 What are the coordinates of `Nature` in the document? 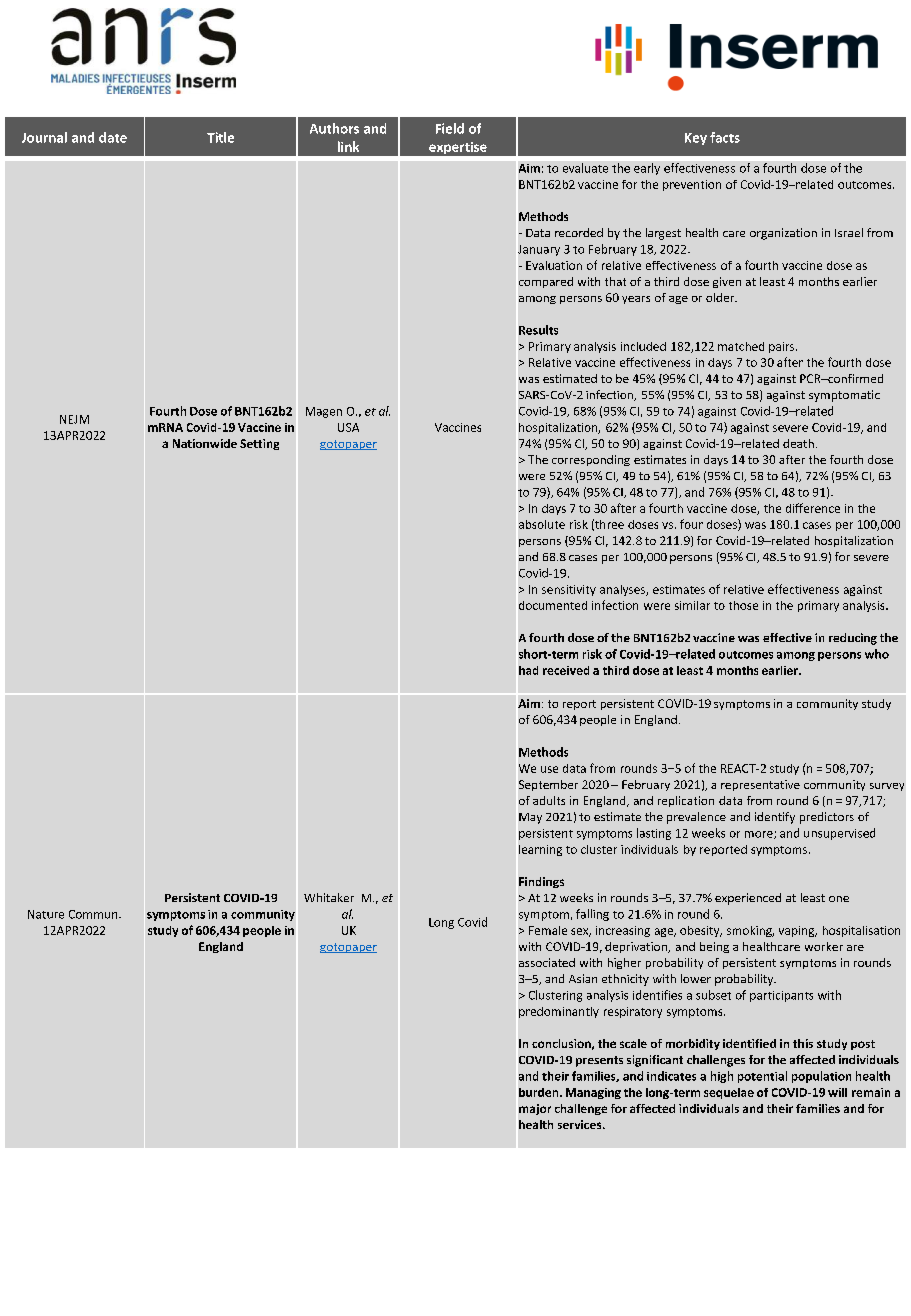 It's located at (46, 914).
